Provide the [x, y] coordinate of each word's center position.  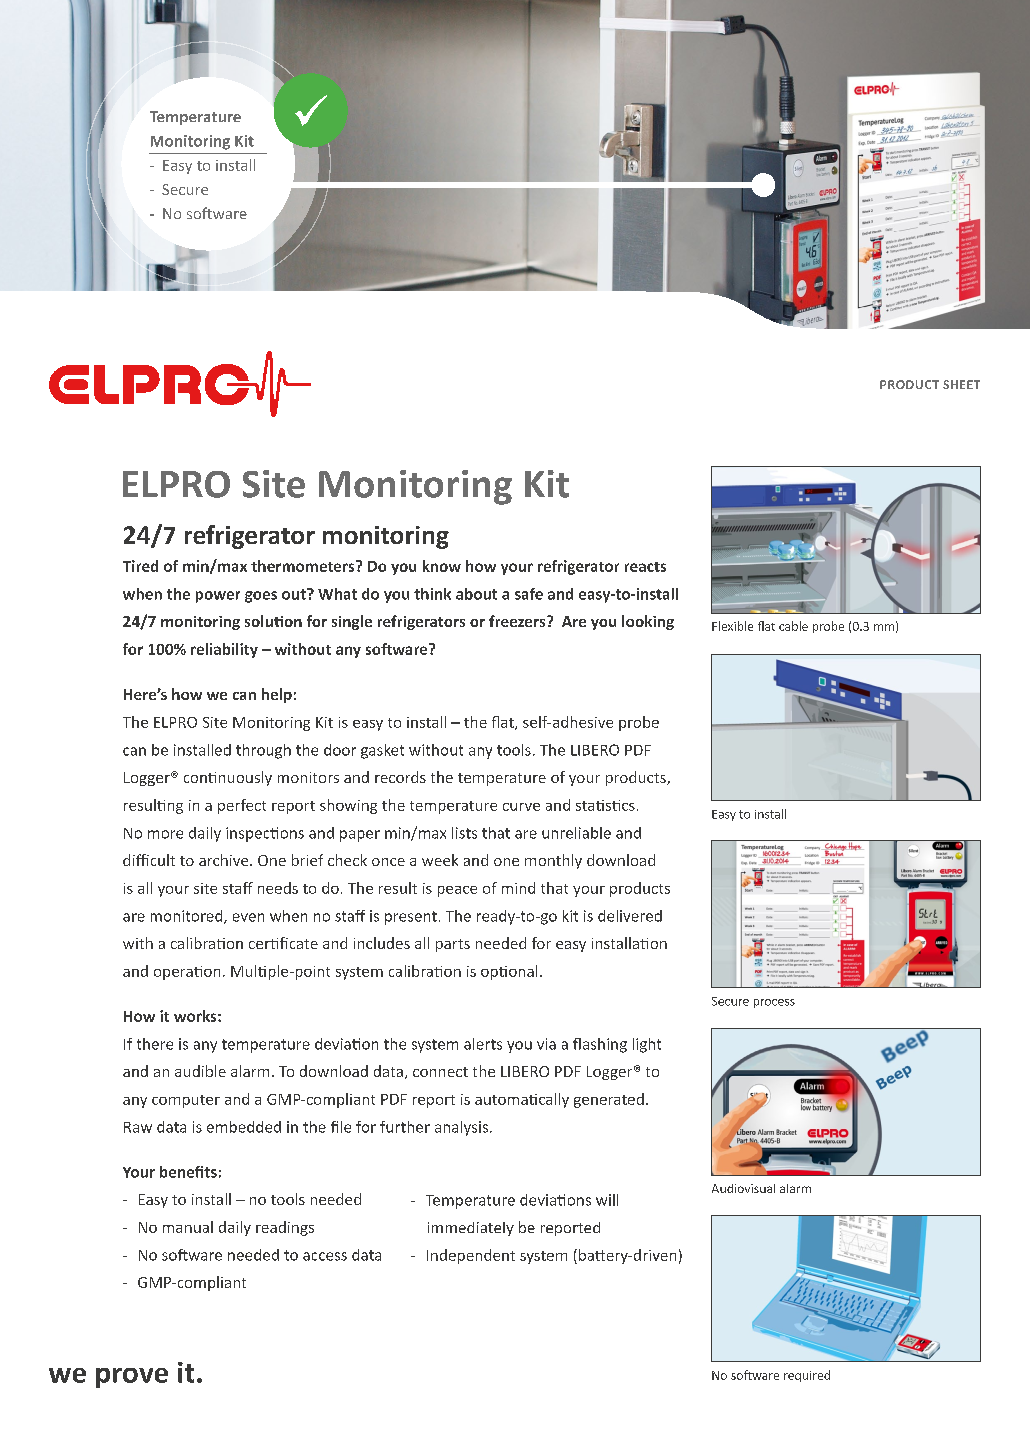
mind [518, 888]
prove [132, 1378]
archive [225, 860]
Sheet [961, 384]
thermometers [304, 566]
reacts [645, 567]
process [774, 1003]
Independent [471, 1256]
